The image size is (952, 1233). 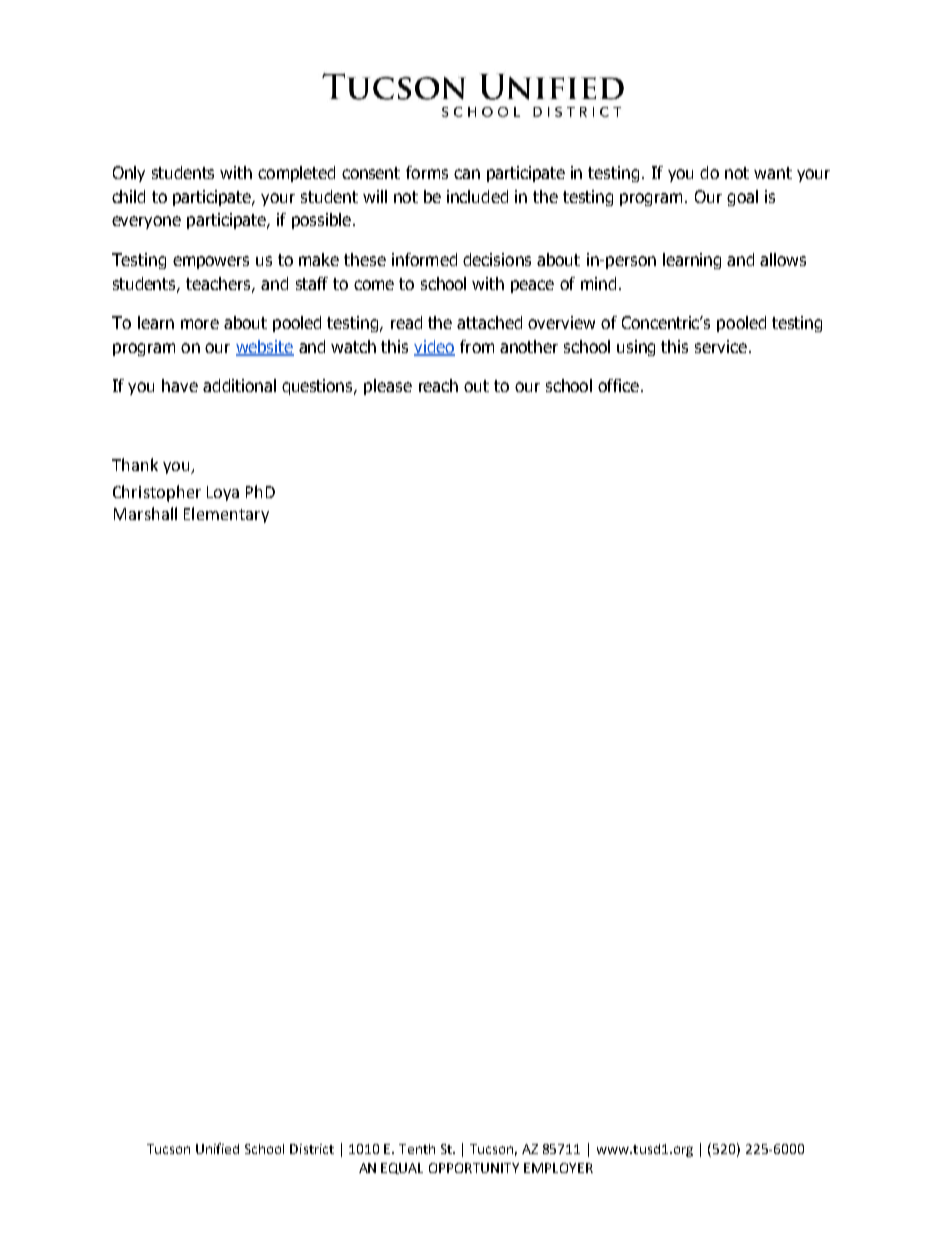 What do you see at coordinates (721, 346) in the screenshot?
I see `service` at bounding box center [721, 346].
